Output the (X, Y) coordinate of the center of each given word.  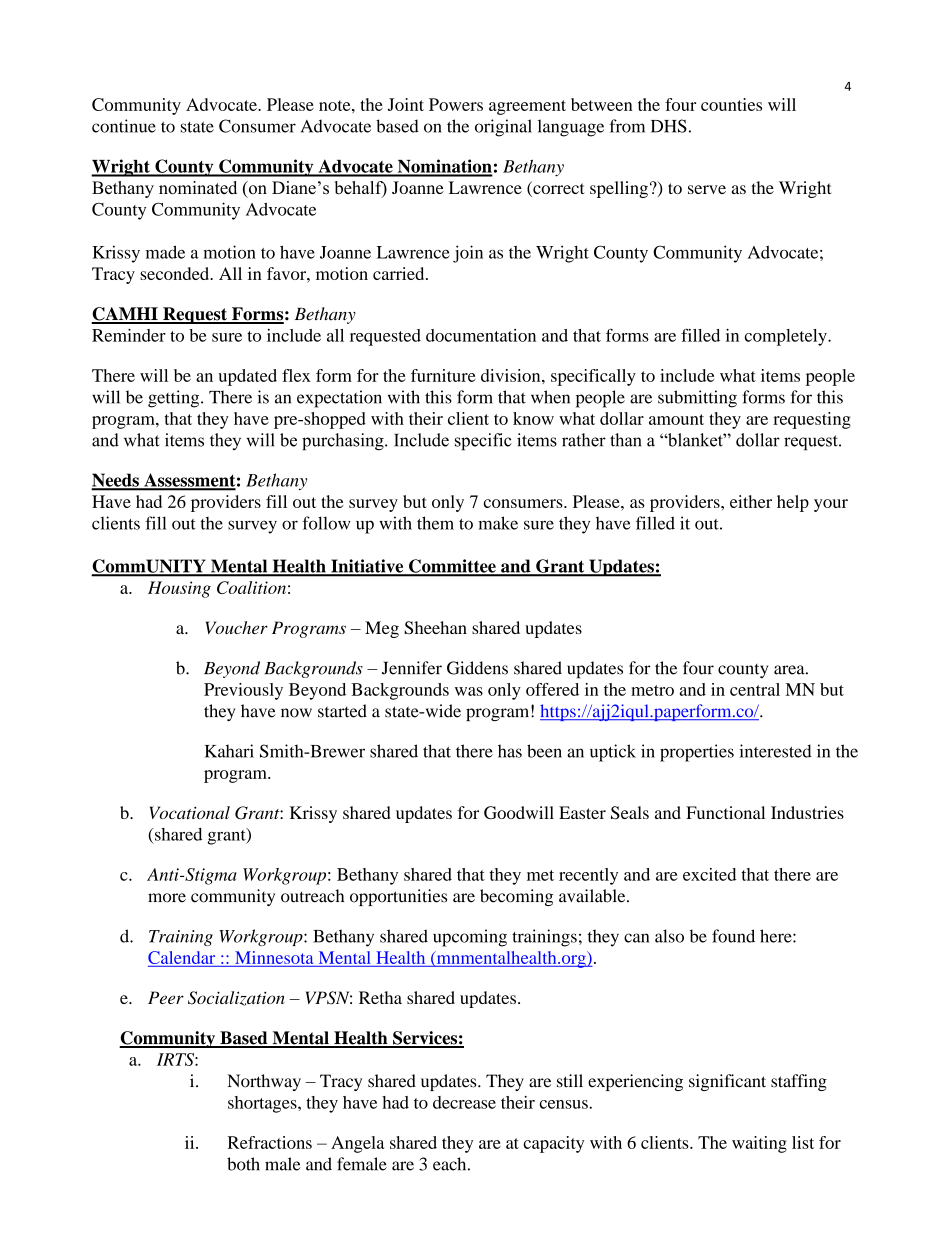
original (503, 128)
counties (731, 104)
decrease (464, 1102)
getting (175, 399)
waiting (759, 1144)
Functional (725, 812)
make (498, 523)
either (751, 501)
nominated (198, 188)
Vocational (190, 812)
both (243, 1164)
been (544, 751)
